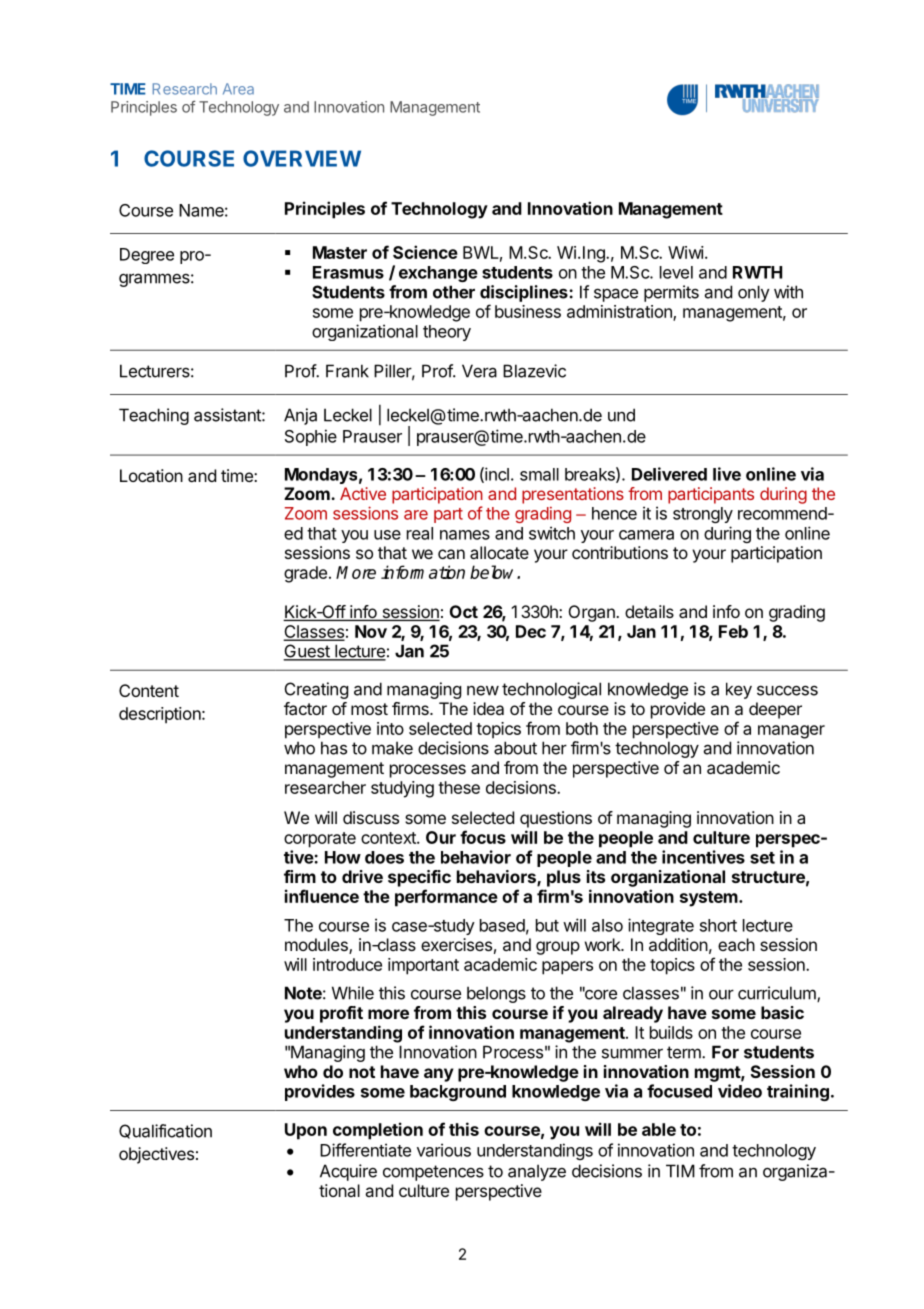 The height and width of the image is (1309, 924). Describe the element at coordinates (464, 611) in the image. I see `Oct` at that location.
